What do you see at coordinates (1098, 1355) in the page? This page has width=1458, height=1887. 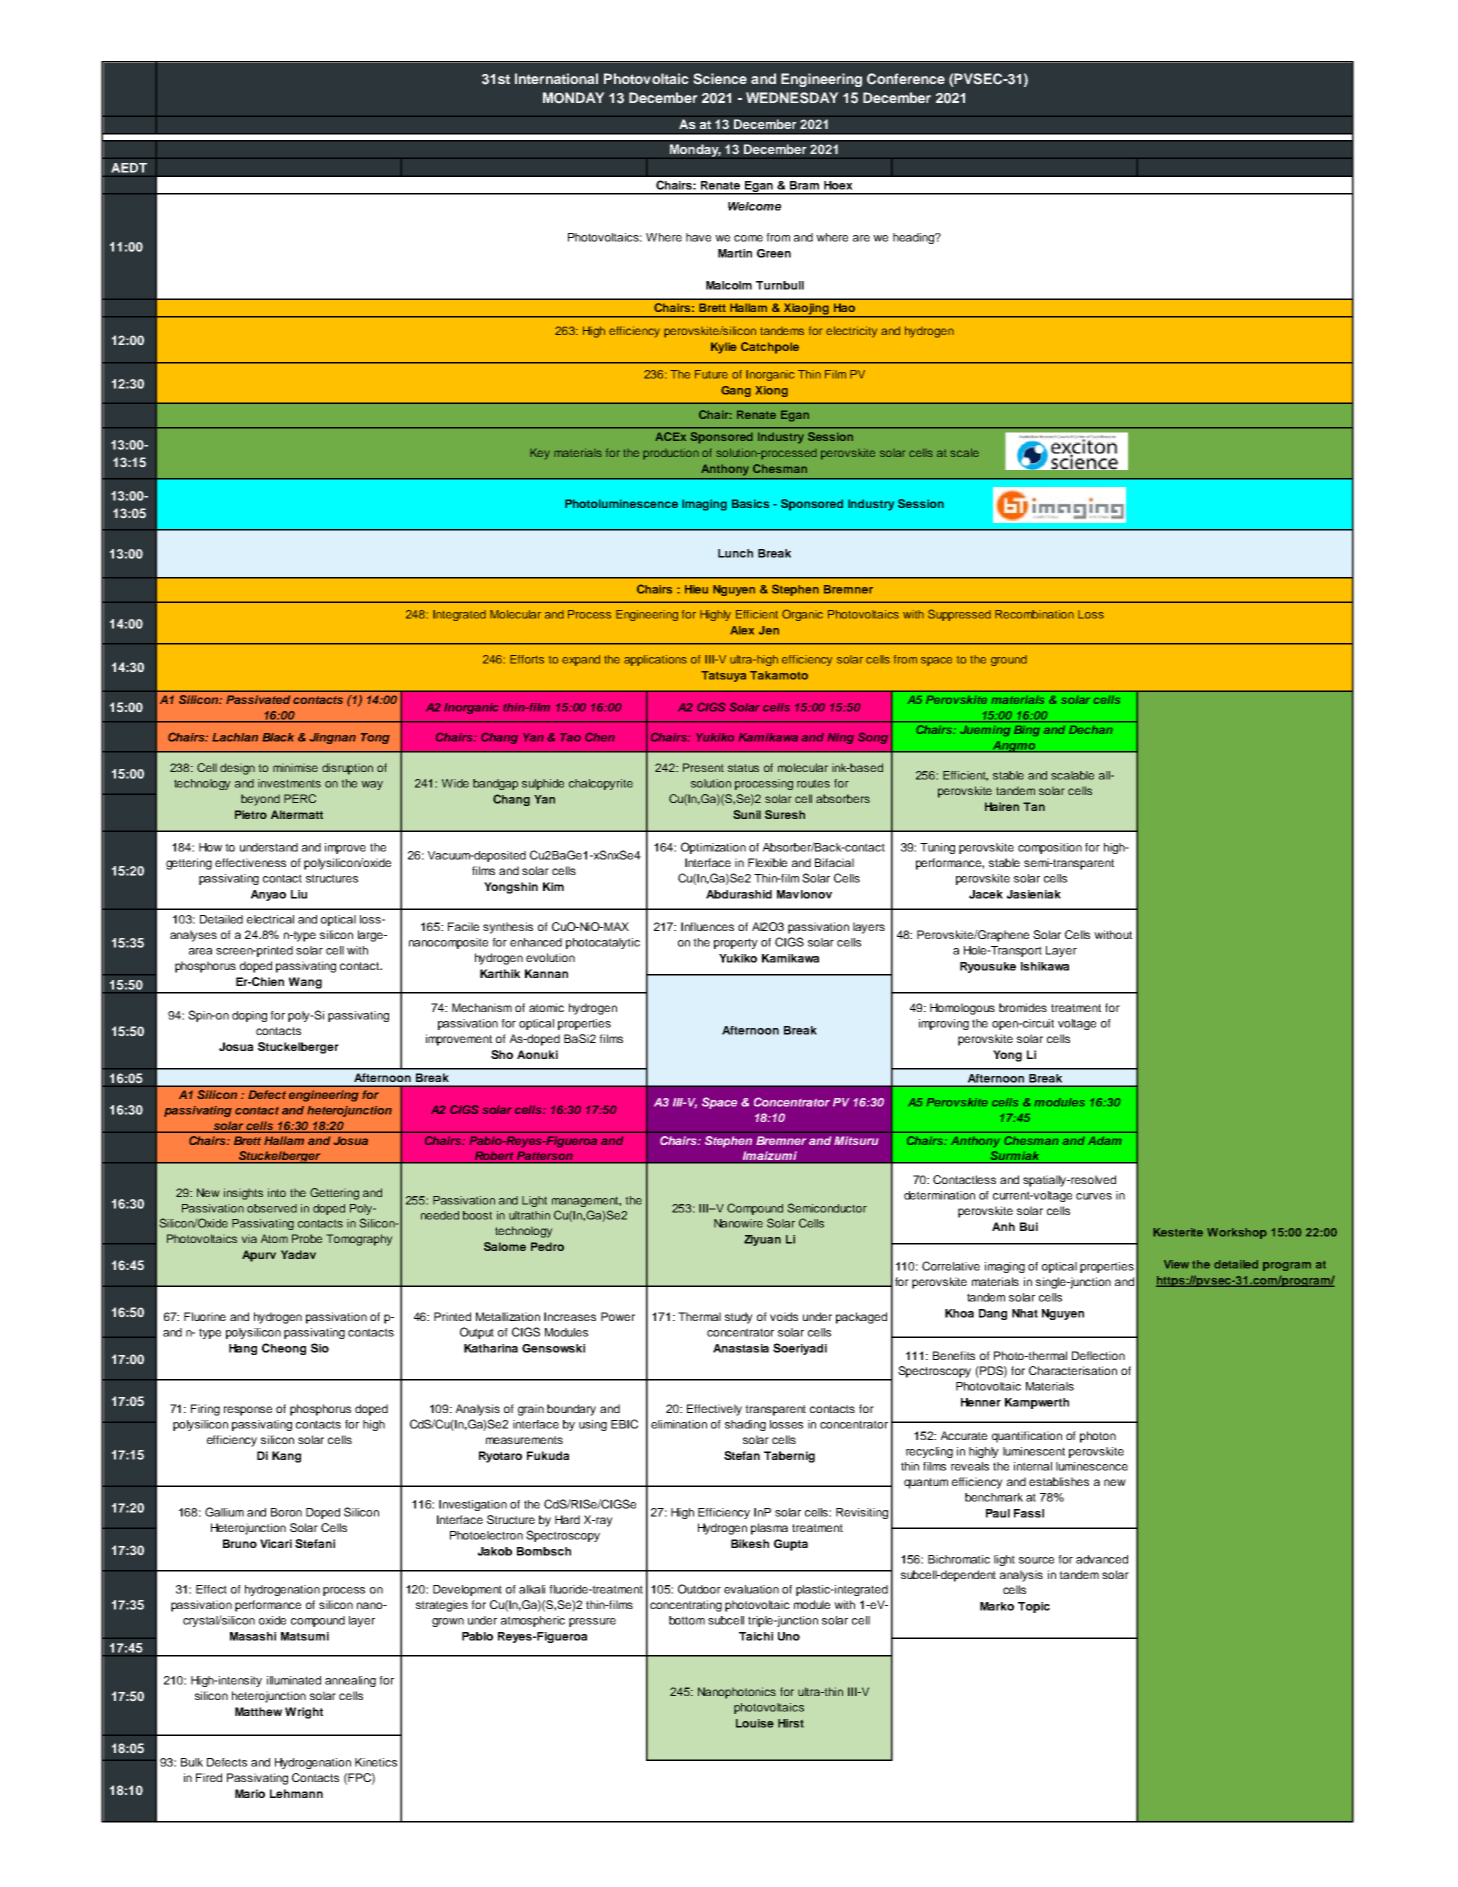 I see `Deflection` at bounding box center [1098, 1355].
